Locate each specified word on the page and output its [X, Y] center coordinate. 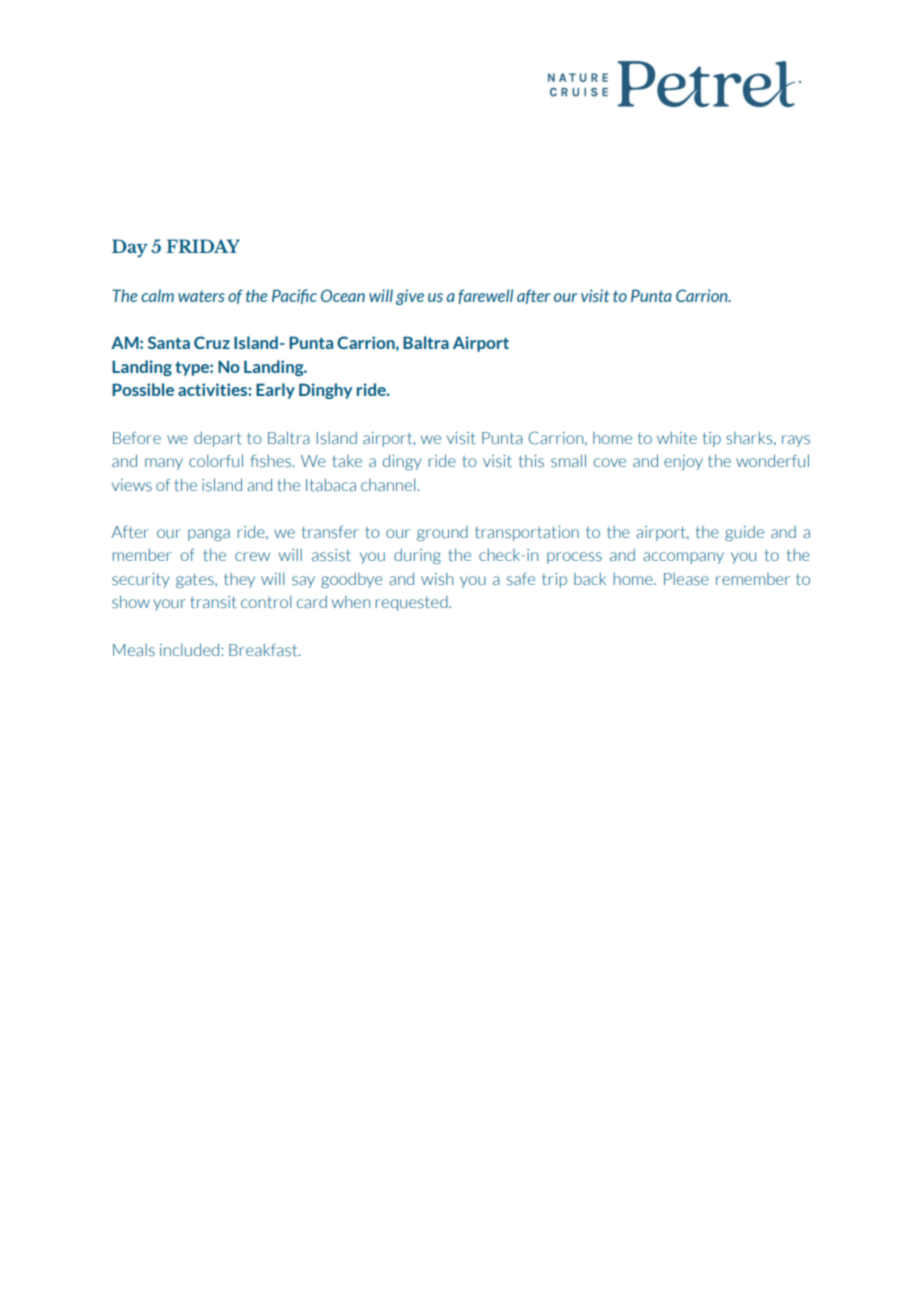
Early [275, 391]
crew [252, 556]
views [132, 485]
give [410, 297]
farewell [485, 296]
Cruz [212, 342]
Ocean [343, 295]
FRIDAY [203, 246]
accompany [683, 558]
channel [389, 484]
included [189, 649]
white [677, 438]
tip [712, 439]
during [417, 556]
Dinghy [325, 391]
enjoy [683, 462]
